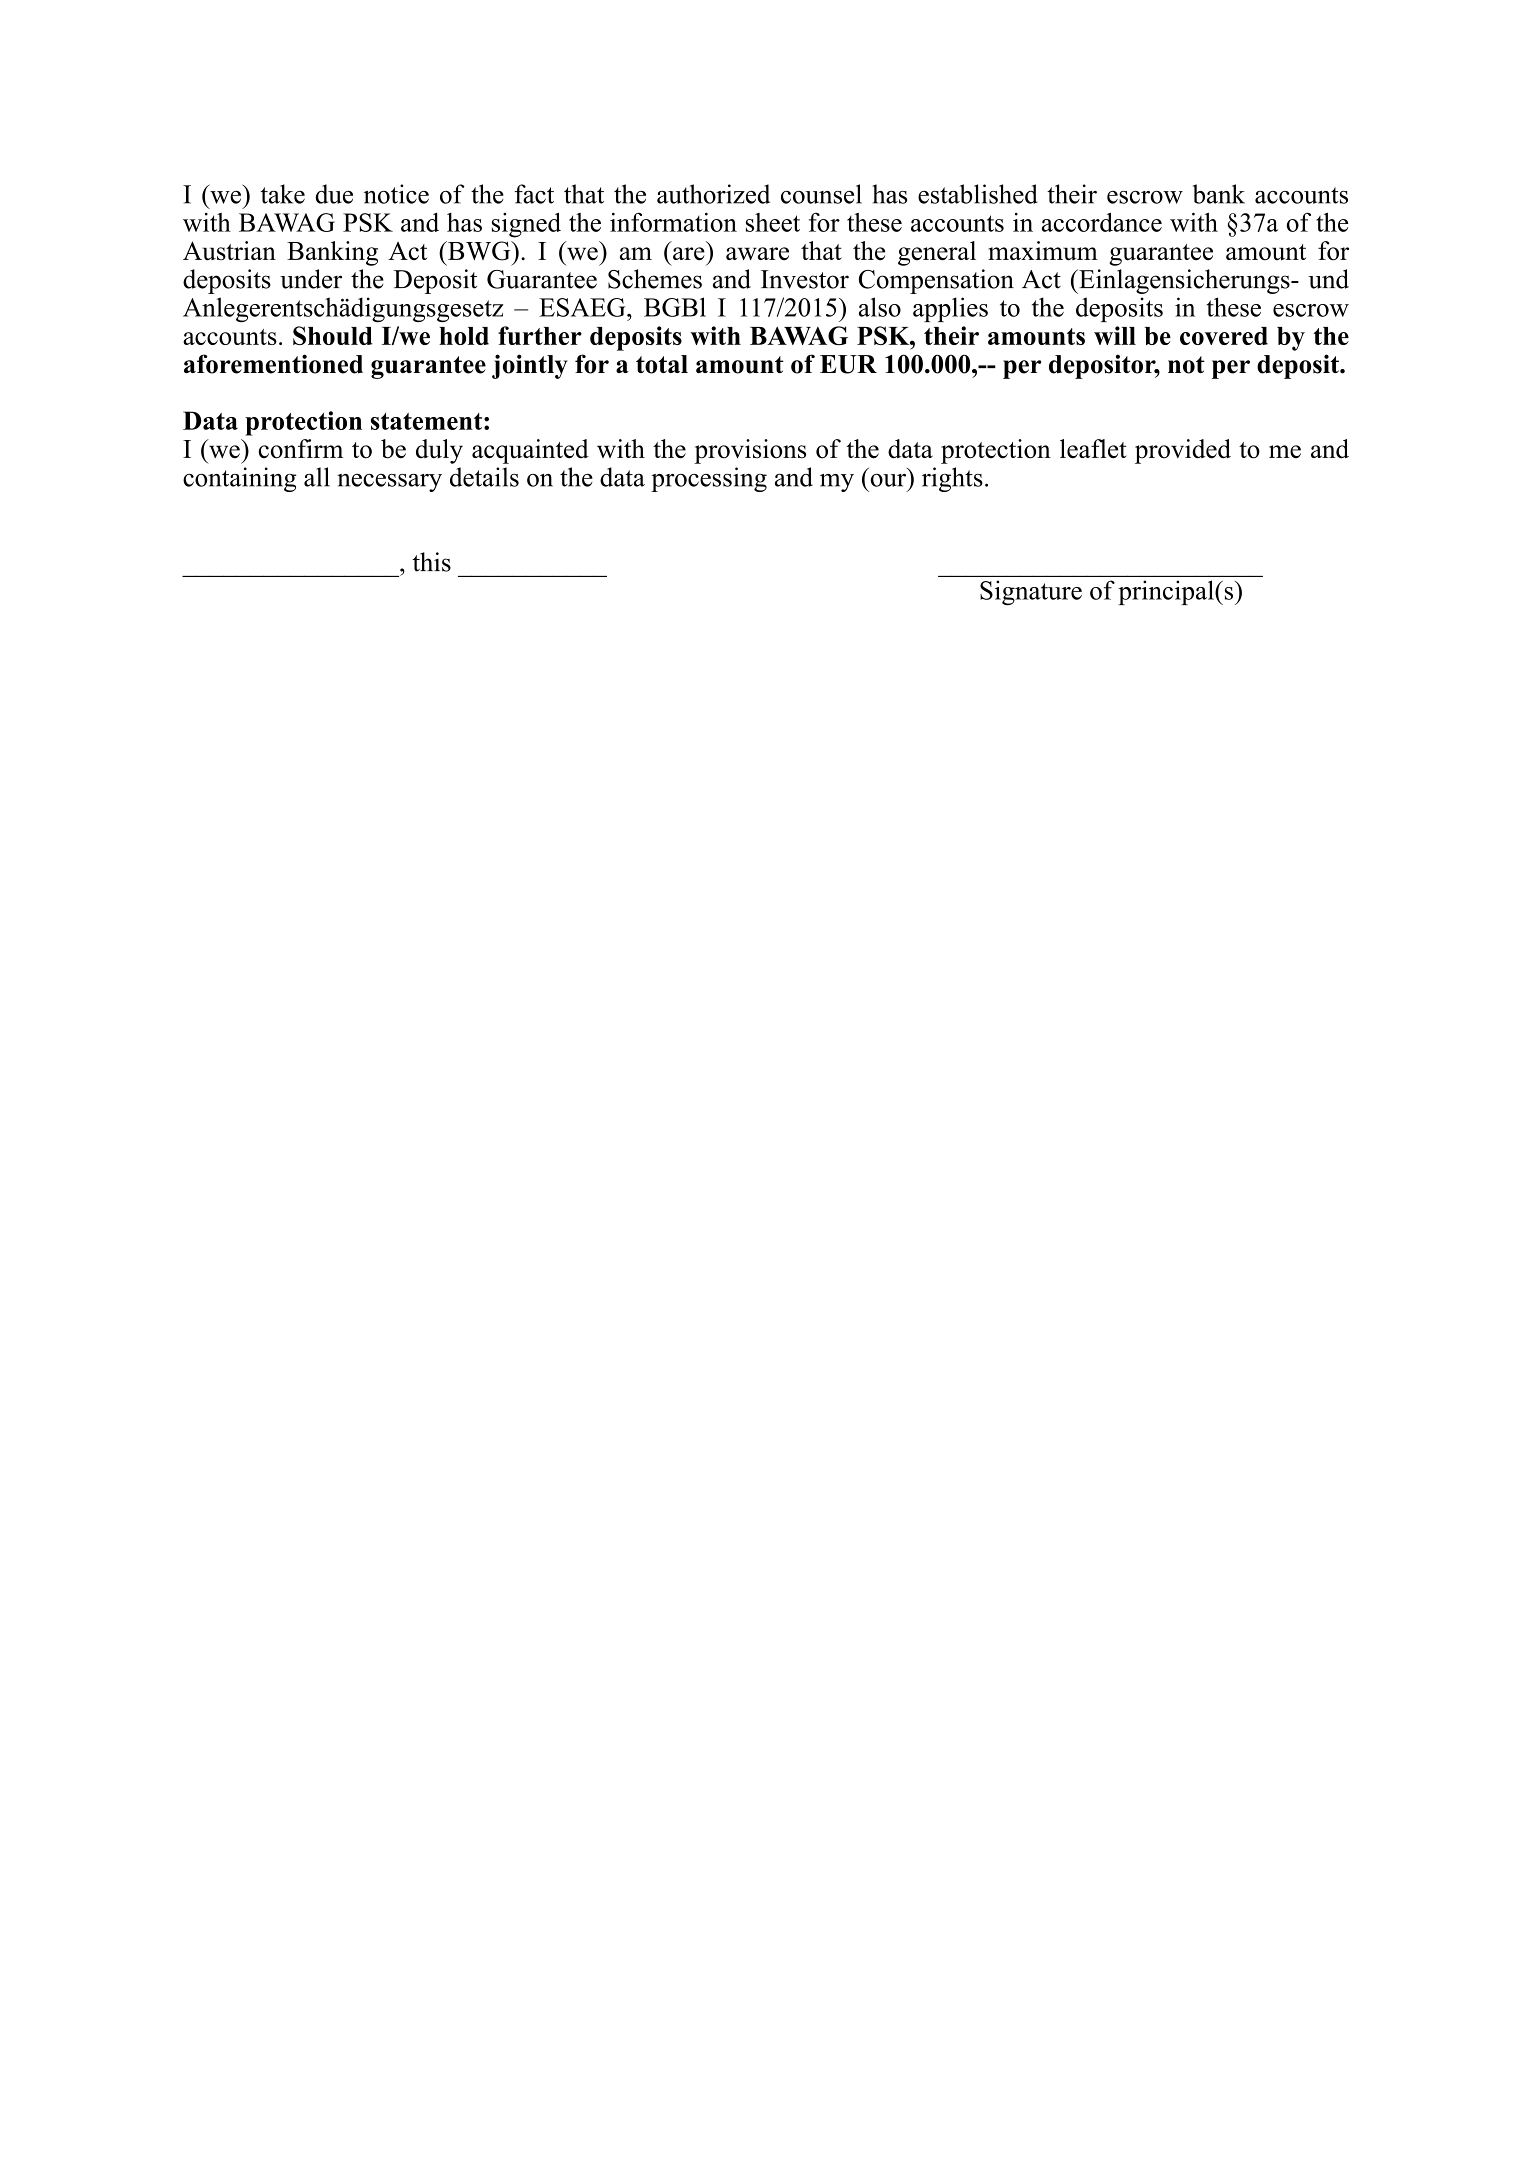 The width and height of the screenshot is (1531, 2166). Describe the element at coordinates (1102, 222) in the screenshot. I see `accordance` at that location.
